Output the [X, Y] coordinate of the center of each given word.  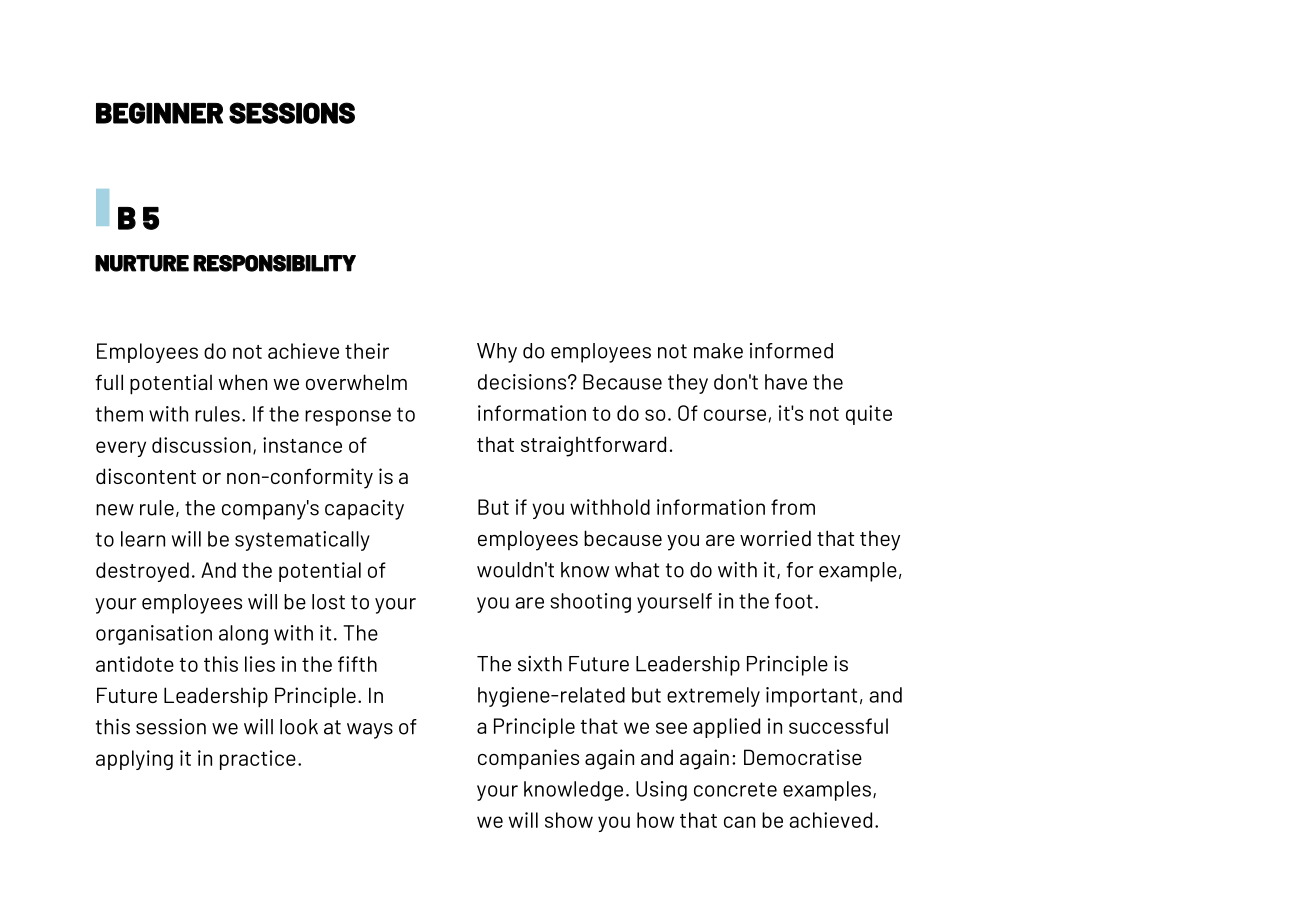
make [718, 351]
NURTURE [142, 263]
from [793, 507]
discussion [201, 445]
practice [258, 760]
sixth [540, 664]
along [243, 635]
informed [791, 351]
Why [497, 353]
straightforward [593, 446]
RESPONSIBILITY [274, 263]
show [569, 820]
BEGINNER [159, 113]
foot [794, 601]
